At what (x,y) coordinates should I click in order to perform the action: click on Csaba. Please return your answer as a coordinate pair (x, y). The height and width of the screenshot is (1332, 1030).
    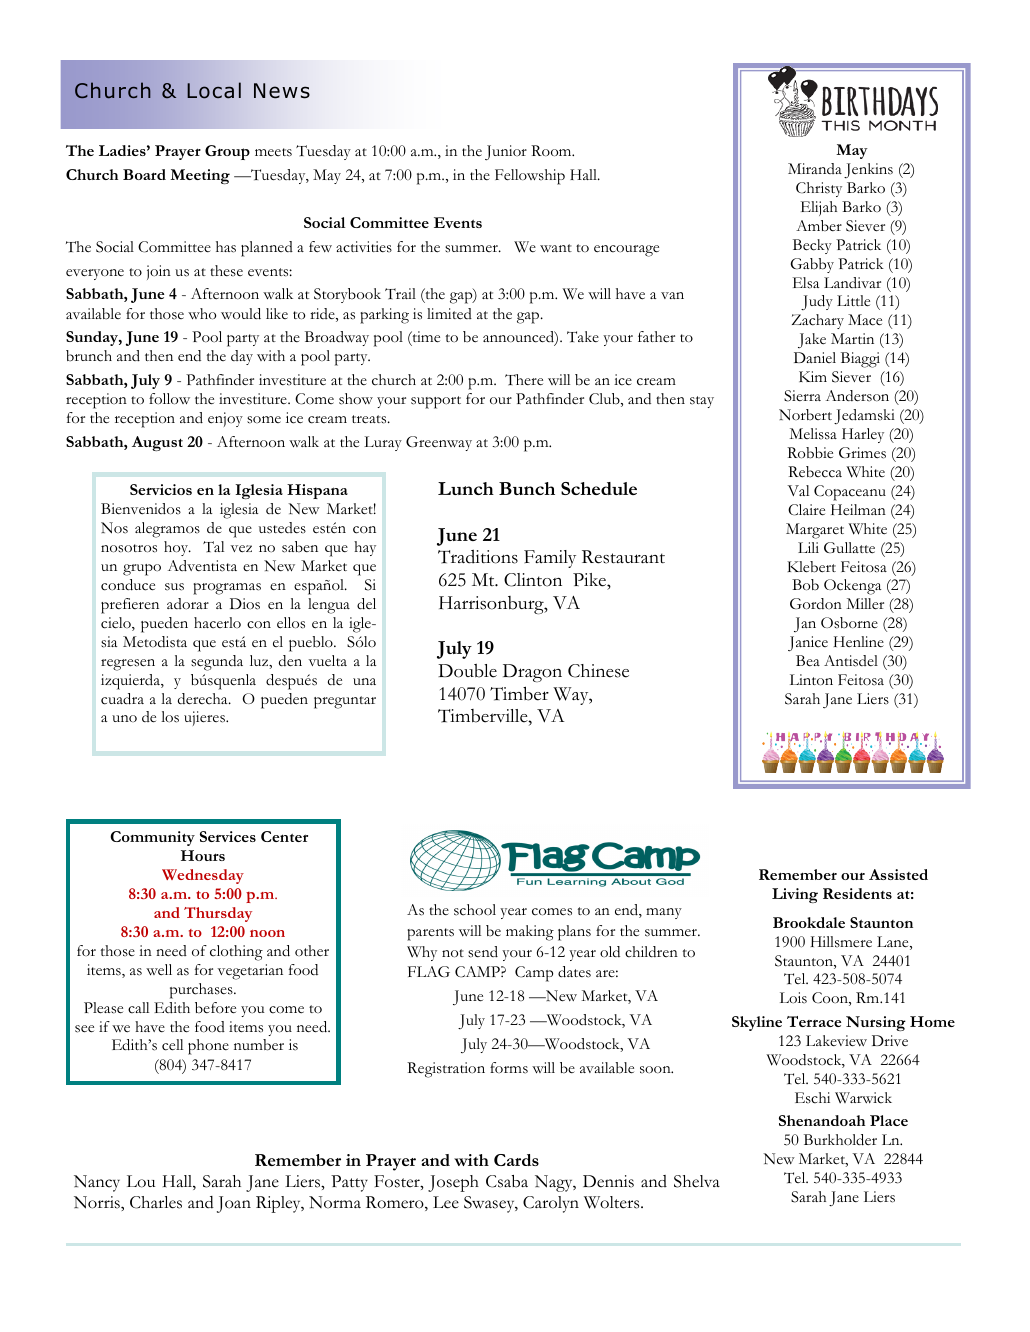
    Looking at the image, I should click on (507, 1181).
